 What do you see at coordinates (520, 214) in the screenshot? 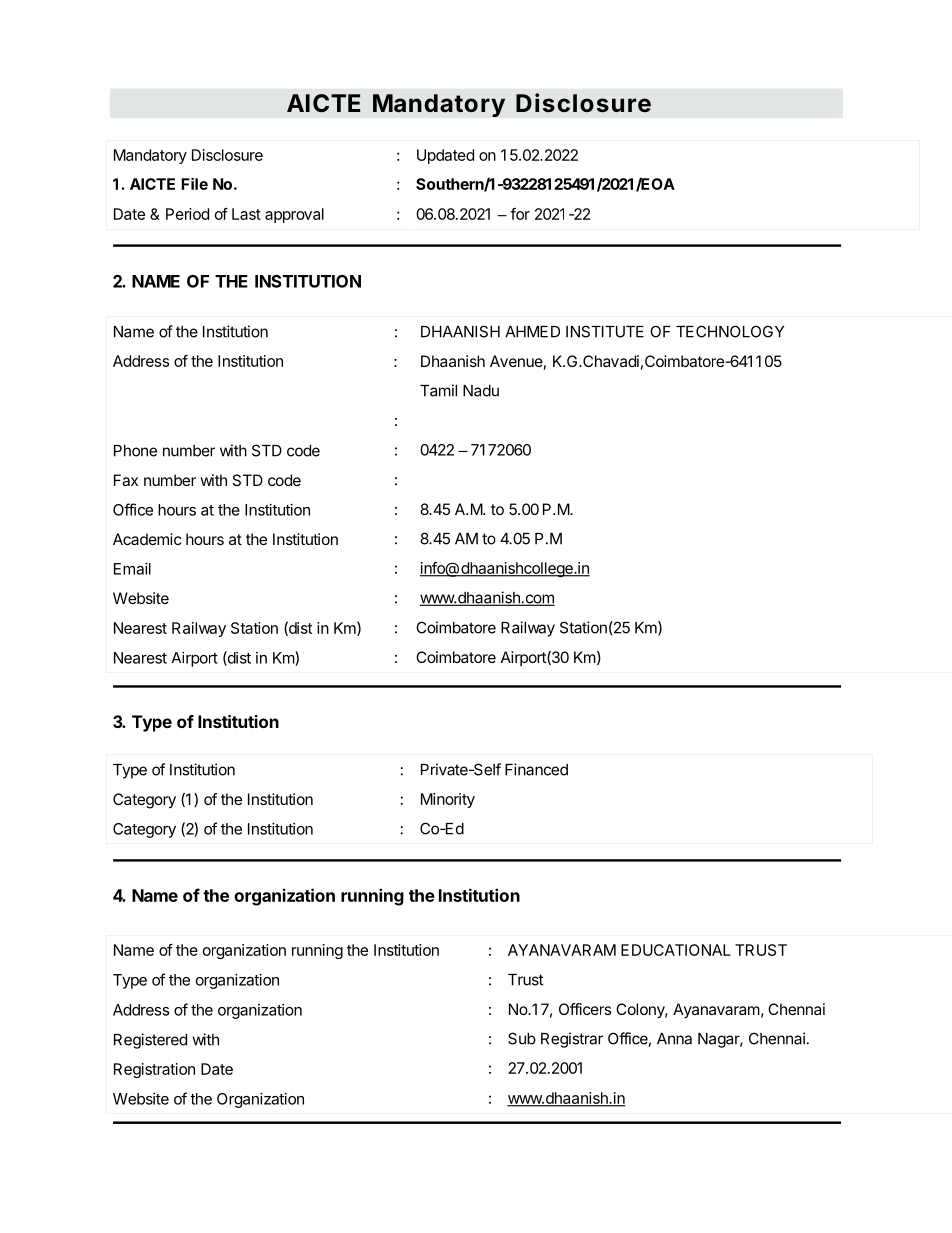
I see `for` at bounding box center [520, 214].
